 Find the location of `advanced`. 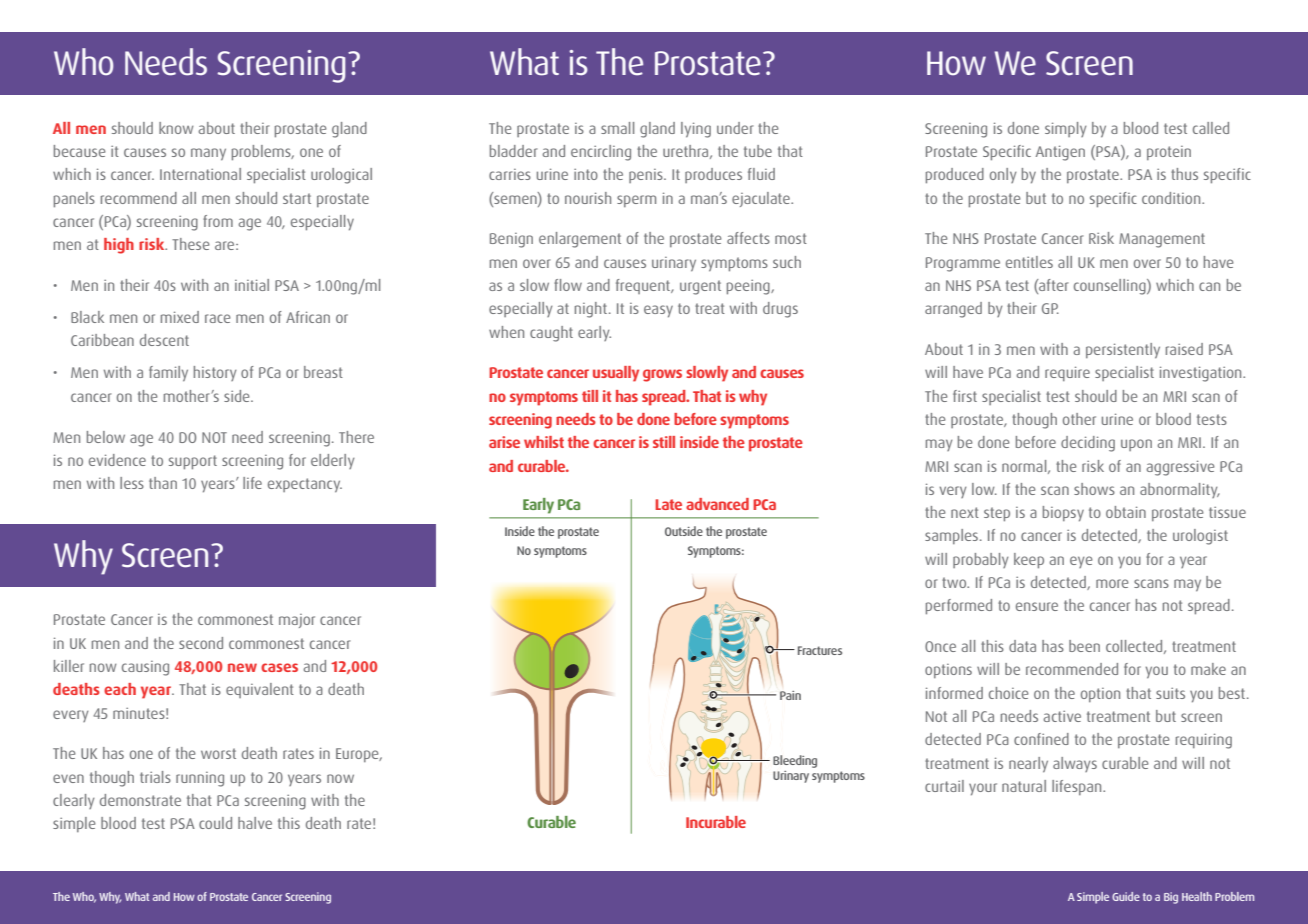

advanced is located at coordinates (717, 504).
